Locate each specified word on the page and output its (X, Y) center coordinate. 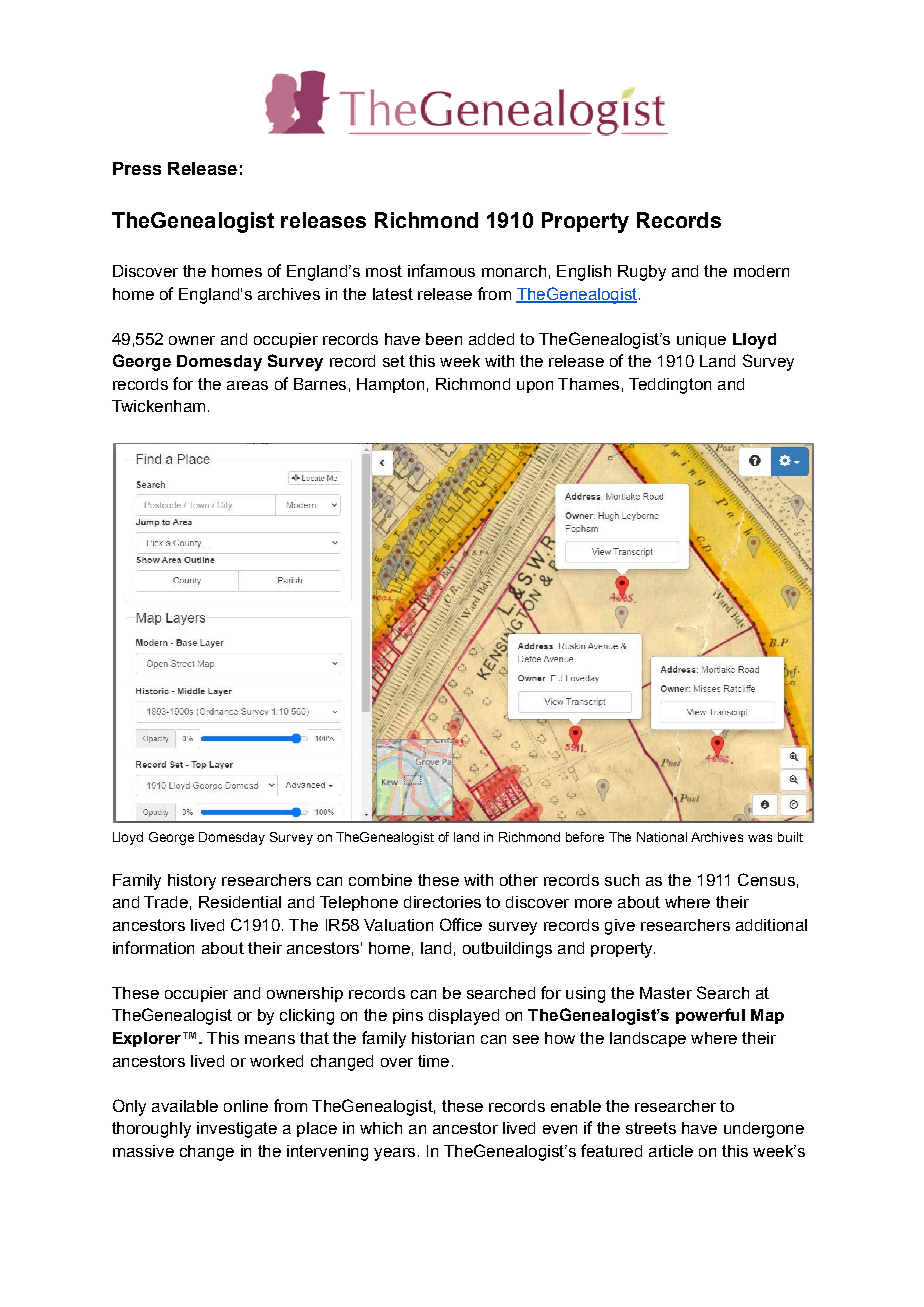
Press (137, 168)
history (192, 882)
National (662, 837)
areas (247, 385)
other (519, 880)
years (394, 1154)
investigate (237, 1130)
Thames (588, 384)
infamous (441, 270)
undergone (764, 1130)
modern (761, 271)
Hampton (390, 385)
